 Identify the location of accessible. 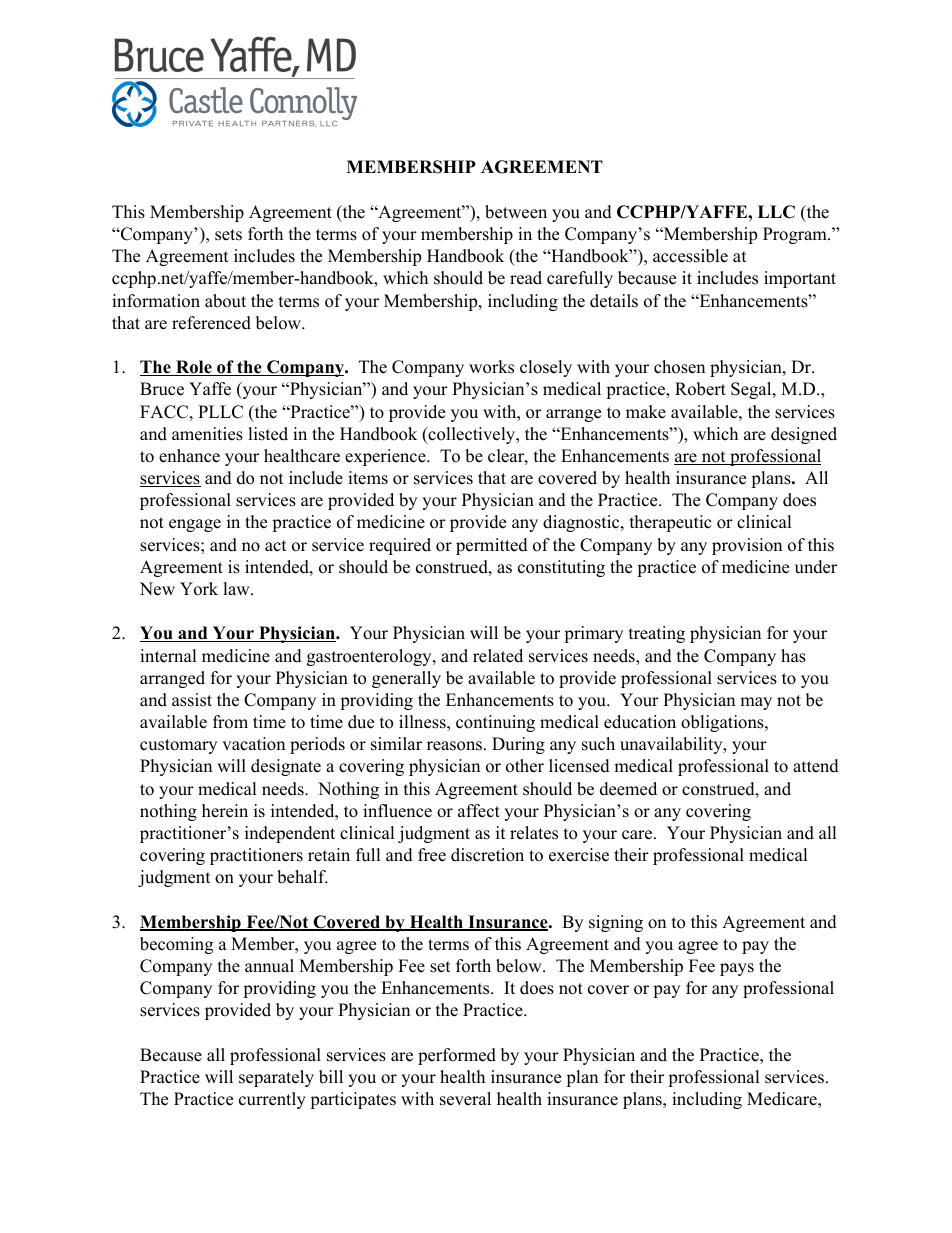
(690, 256).
